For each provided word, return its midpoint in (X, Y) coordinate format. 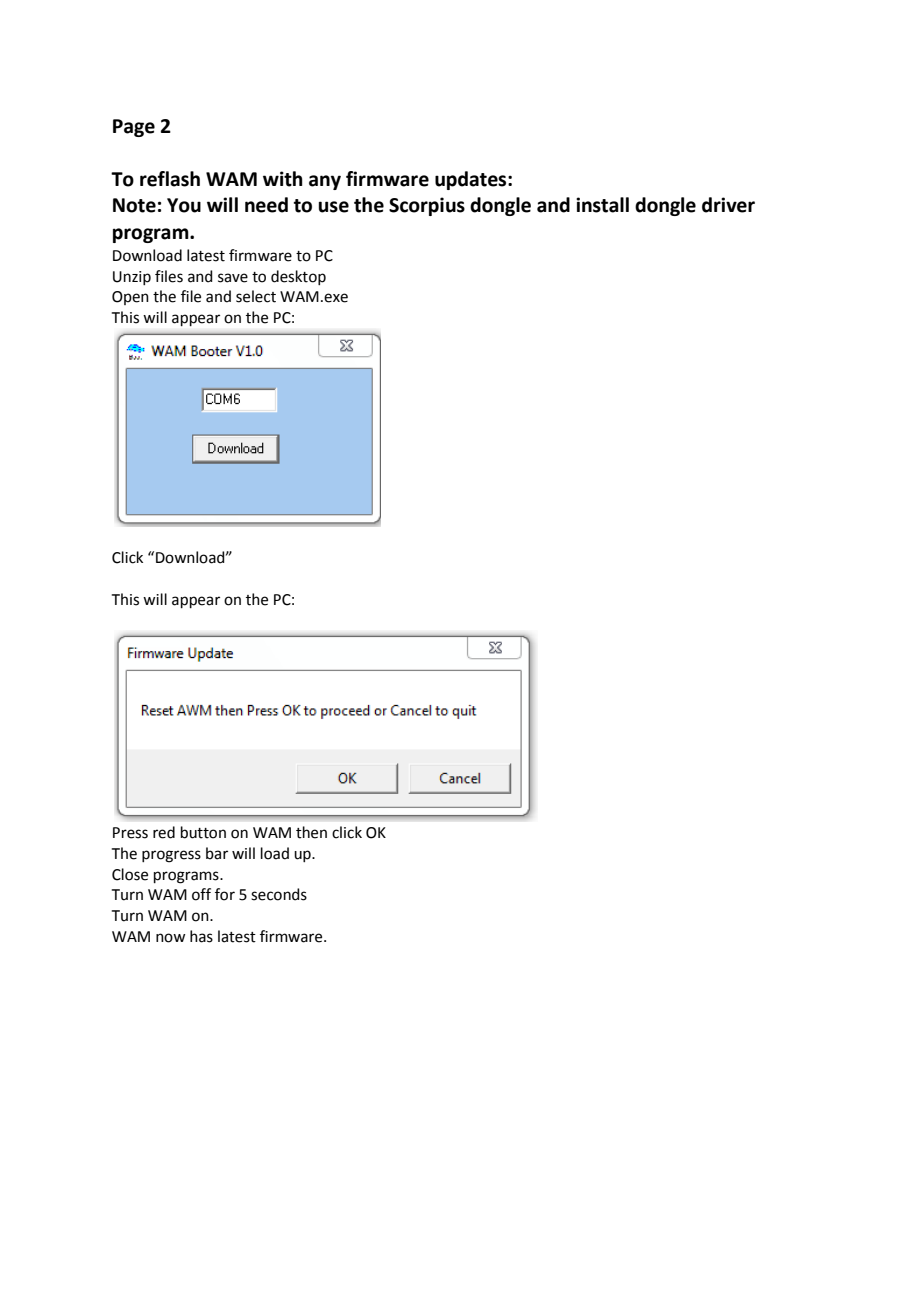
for (225, 894)
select (256, 296)
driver (728, 205)
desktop (298, 277)
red (164, 832)
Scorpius (427, 206)
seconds (279, 894)
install (602, 205)
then (311, 832)
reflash (170, 179)
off (201, 894)
